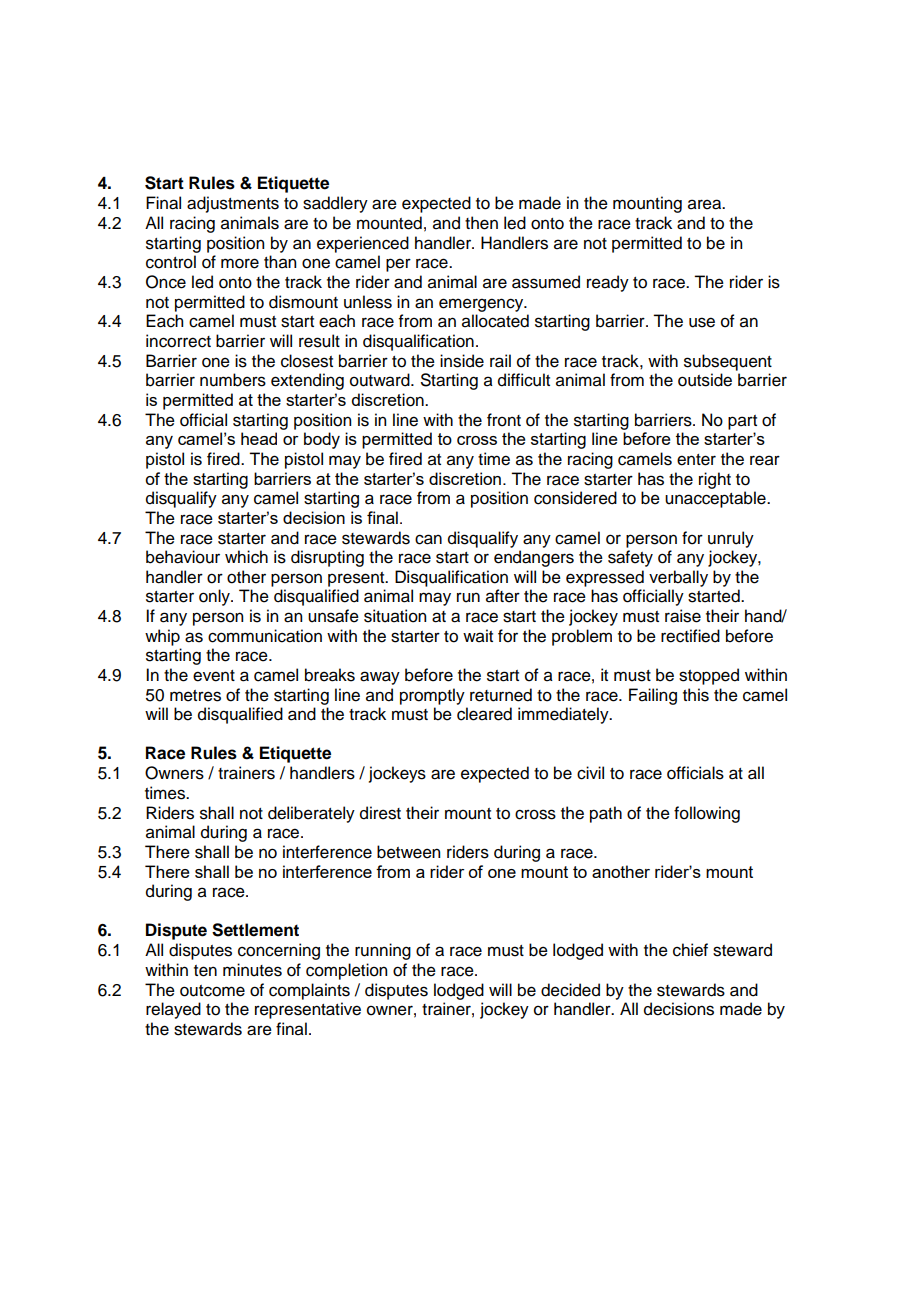 Image resolution: width=924 pixels, height=1308 pixels. I want to click on this, so click(696, 695).
